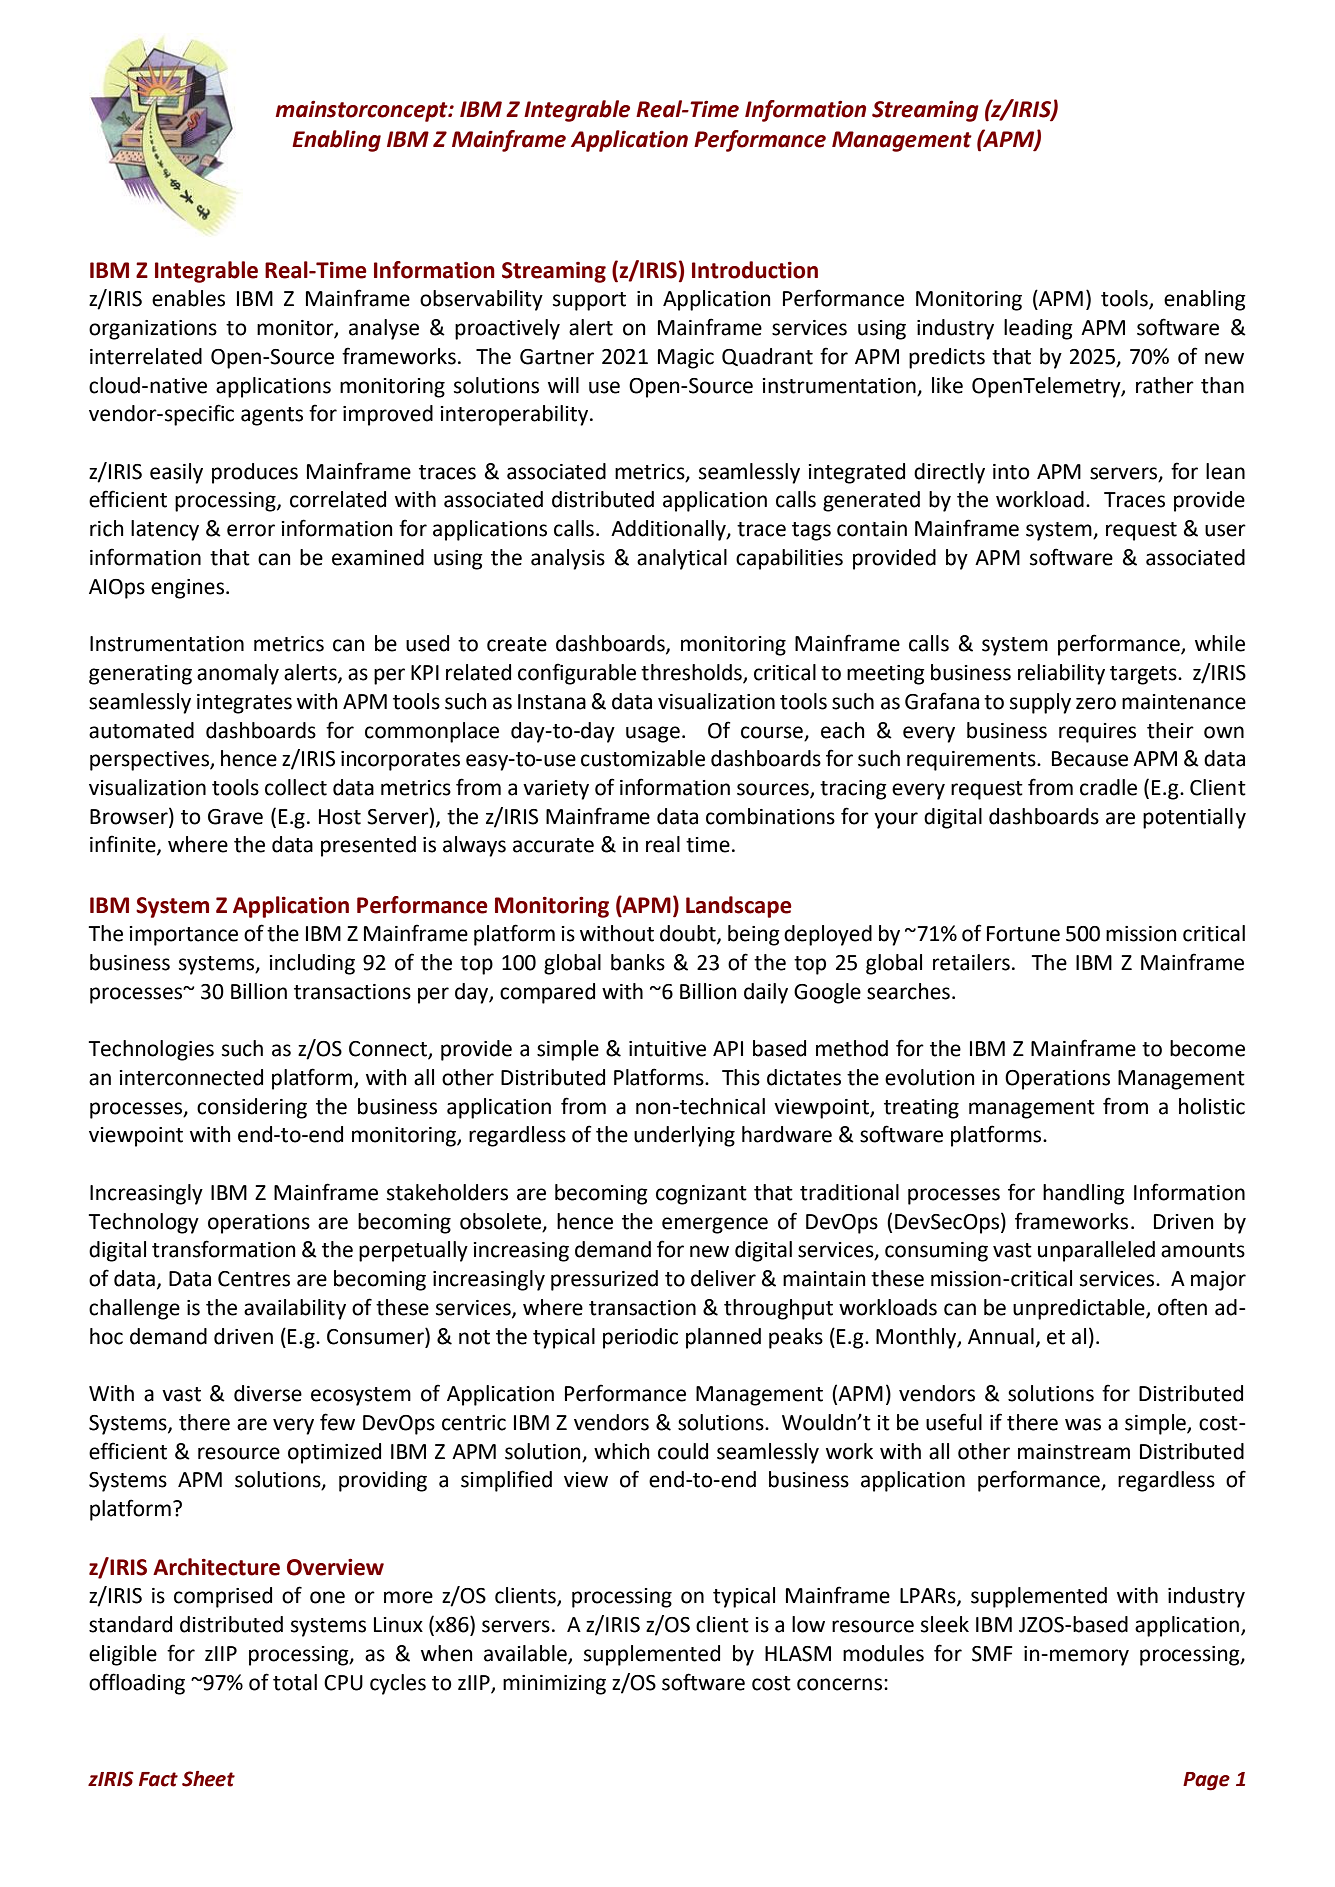 This image has width=1335, height=1887. What do you see at coordinates (188, 298) in the image?
I see `enables` at bounding box center [188, 298].
